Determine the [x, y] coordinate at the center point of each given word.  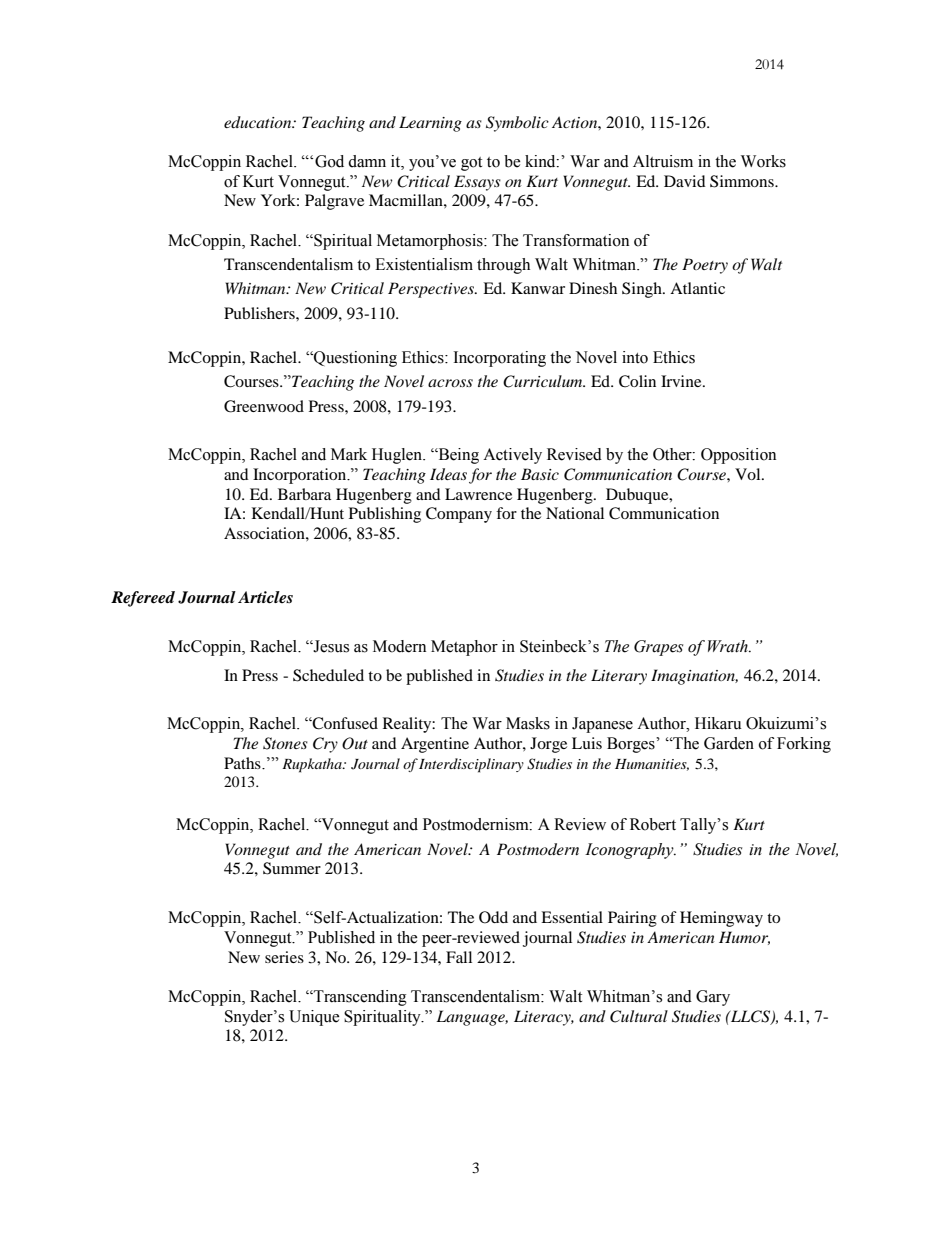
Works [763, 161]
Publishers [260, 313]
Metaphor [464, 648]
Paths [243, 763]
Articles [265, 597]
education [259, 122]
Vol [749, 474]
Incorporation [300, 476]
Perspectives [432, 290]
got [471, 164]
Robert [653, 824]
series [284, 957]
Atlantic [697, 288]
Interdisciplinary [471, 765]
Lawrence [478, 494]
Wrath [729, 646]
